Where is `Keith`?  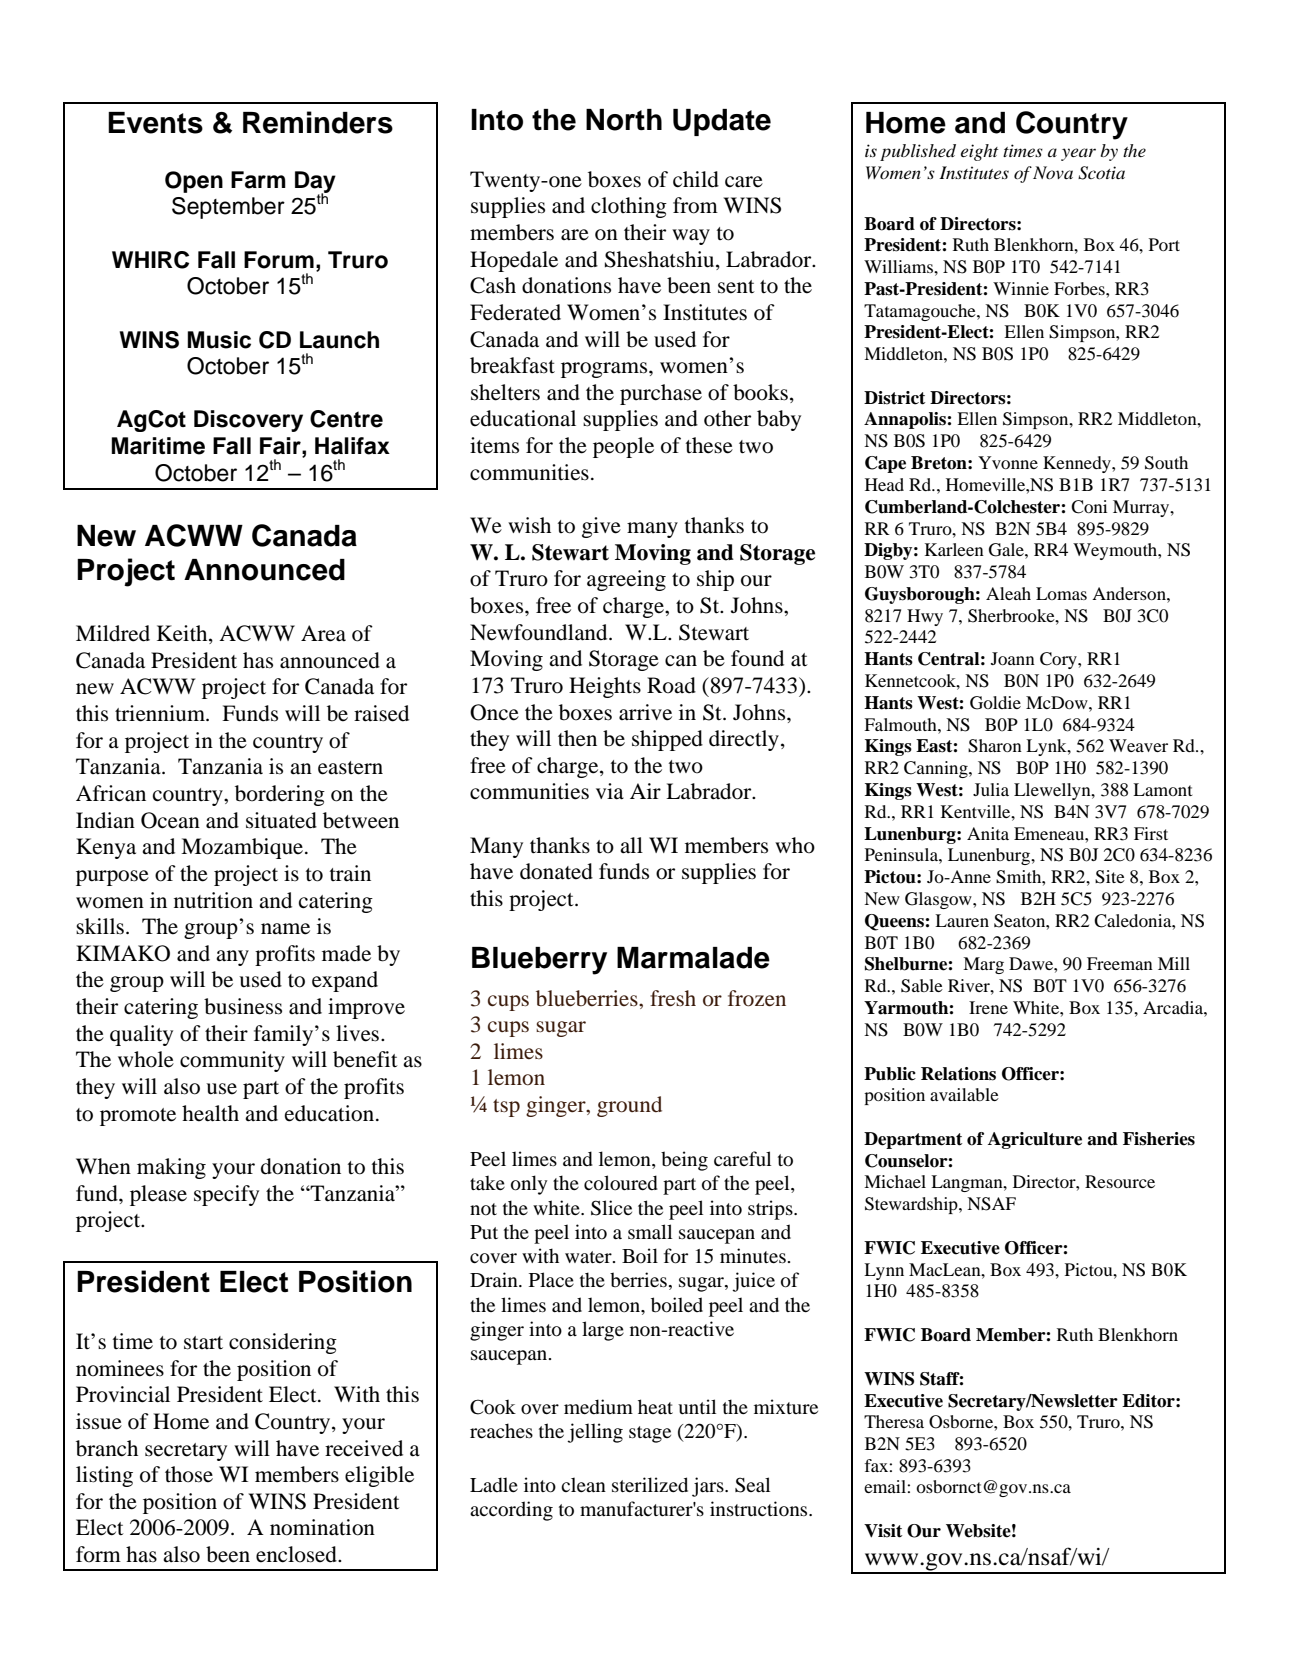
Keith is located at coordinates (183, 634).
